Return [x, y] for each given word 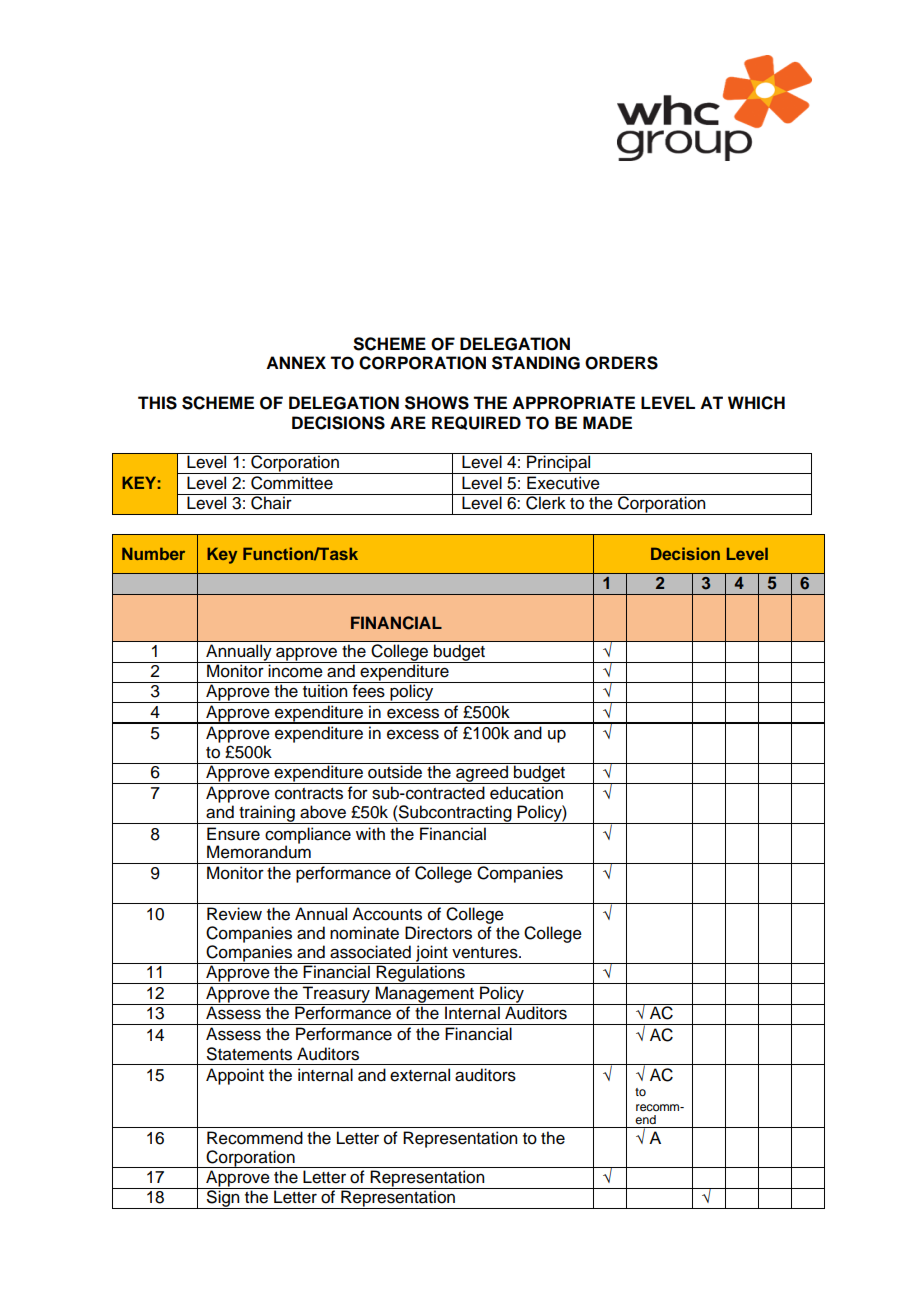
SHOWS [437, 403]
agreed [482, 773]
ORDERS [621, 363]
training [267, 814]
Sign [223, 1198]
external [420, 1075]
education [526, 793]
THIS [157, 403]
